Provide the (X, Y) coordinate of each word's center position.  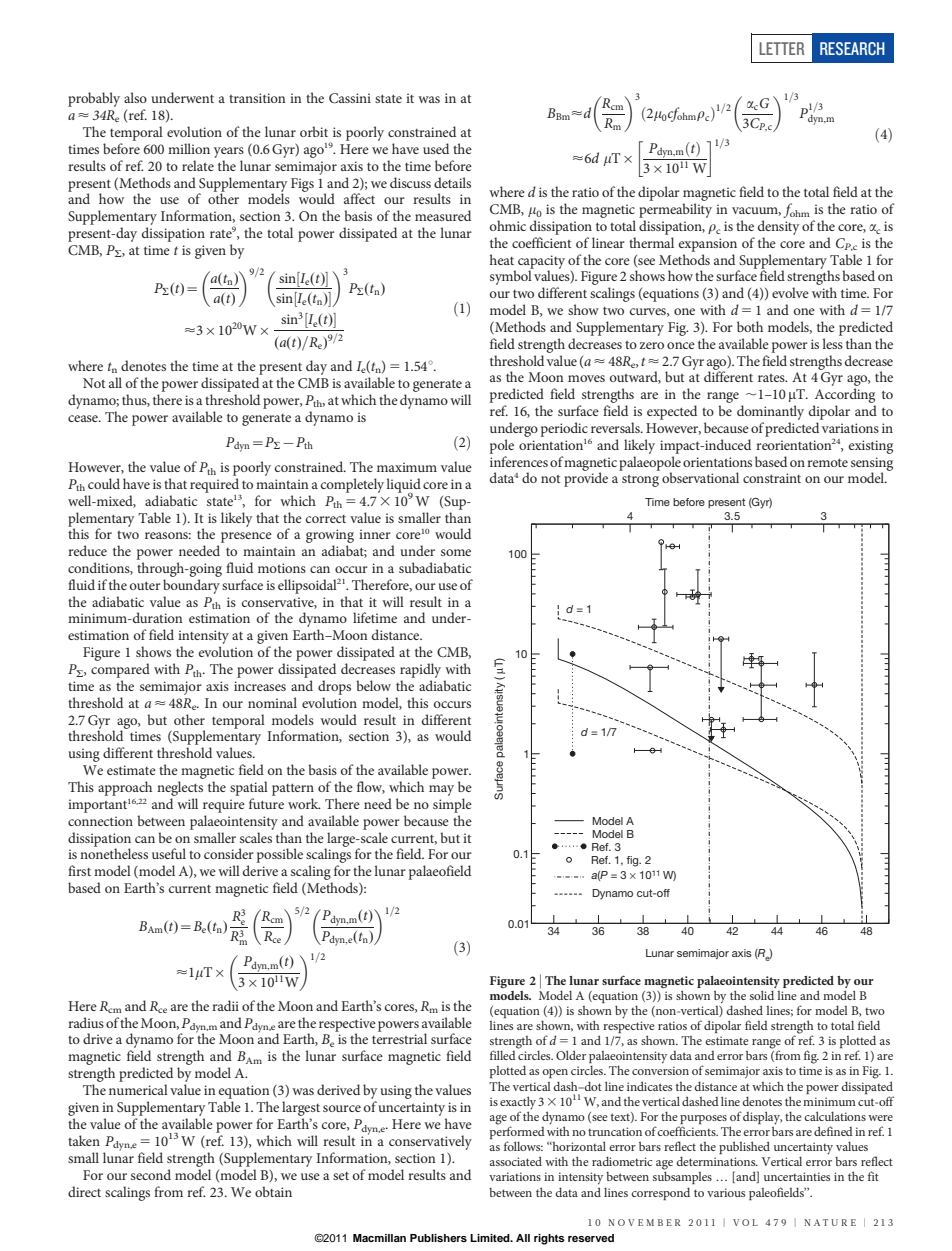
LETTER (782, 48)
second (151, 1174)
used (436, 148)
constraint (772, 478)
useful (169, 853)
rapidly (420, 670)
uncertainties (797, 1176)
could (104, 483)
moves (586, 378)
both (750, 326)
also (135, 97)
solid (762, 995)
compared (120, 670)
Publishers (438, 1238)
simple (452, 805)
